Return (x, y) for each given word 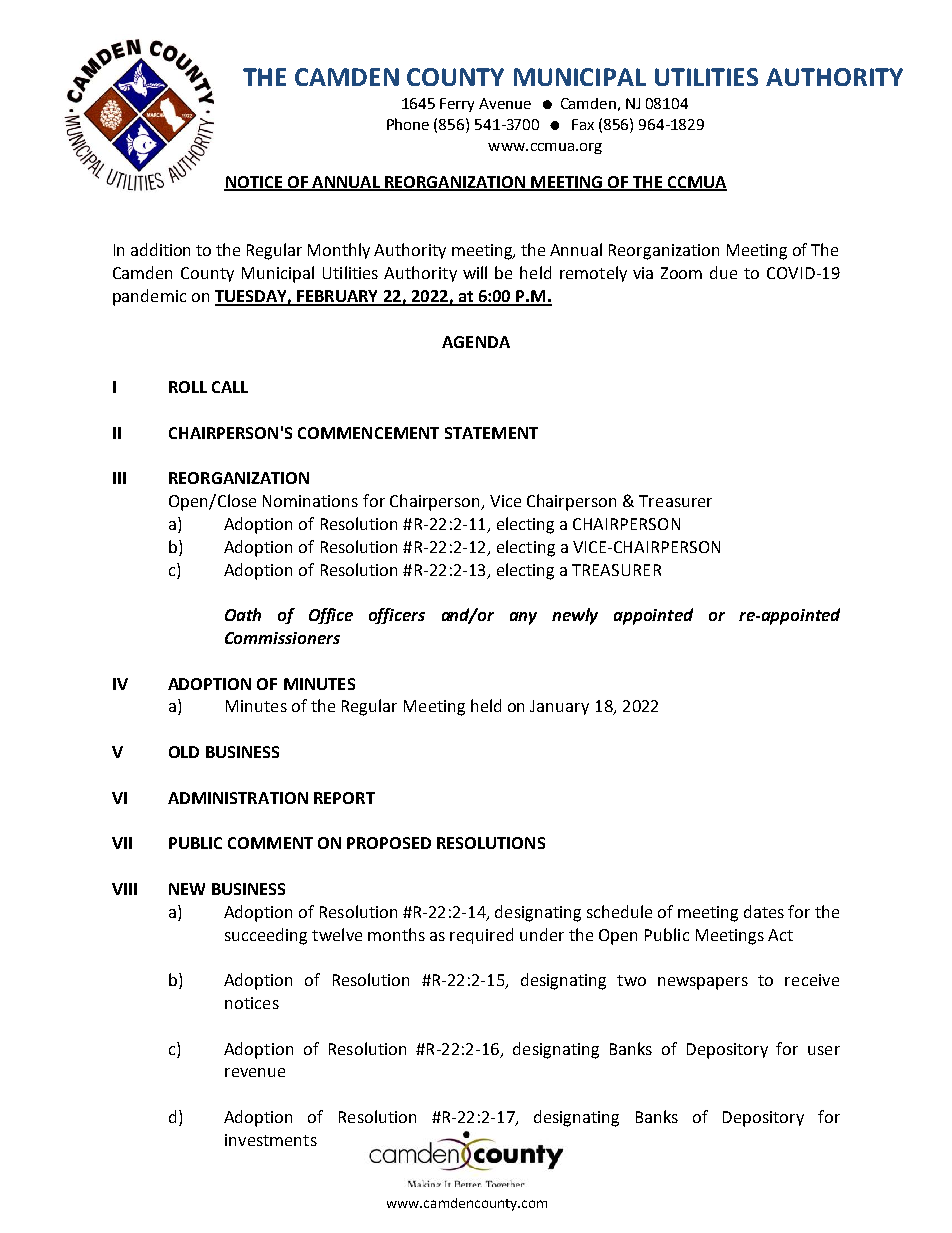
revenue (255, 1072)
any (523, 618)
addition (160, 249)
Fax (583, 124)
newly (575, 616)
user (824, 1050)
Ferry (457, 105)
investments (271, 1140)
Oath (243, 614)
